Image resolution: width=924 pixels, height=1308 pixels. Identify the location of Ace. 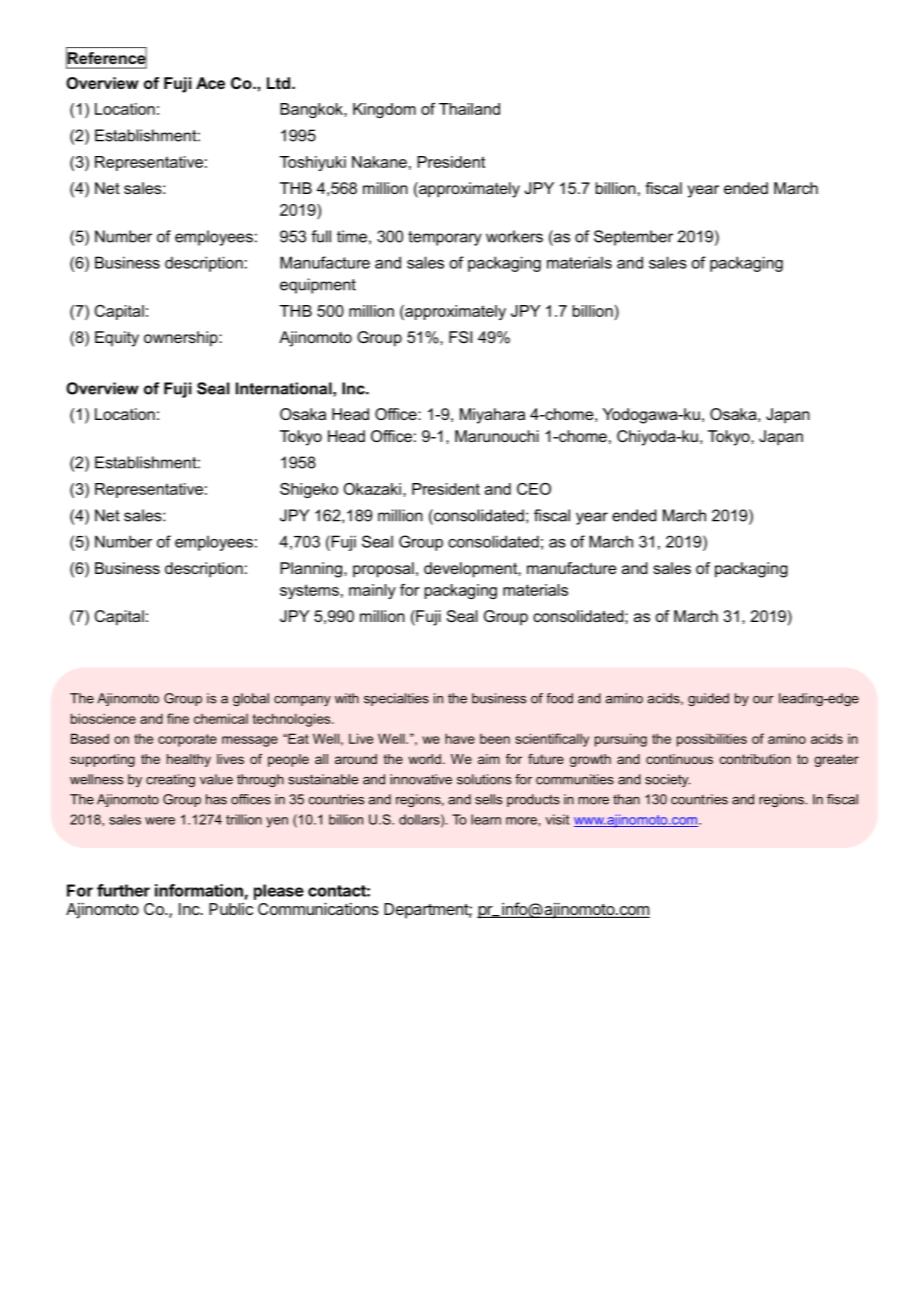
(210, 83).
